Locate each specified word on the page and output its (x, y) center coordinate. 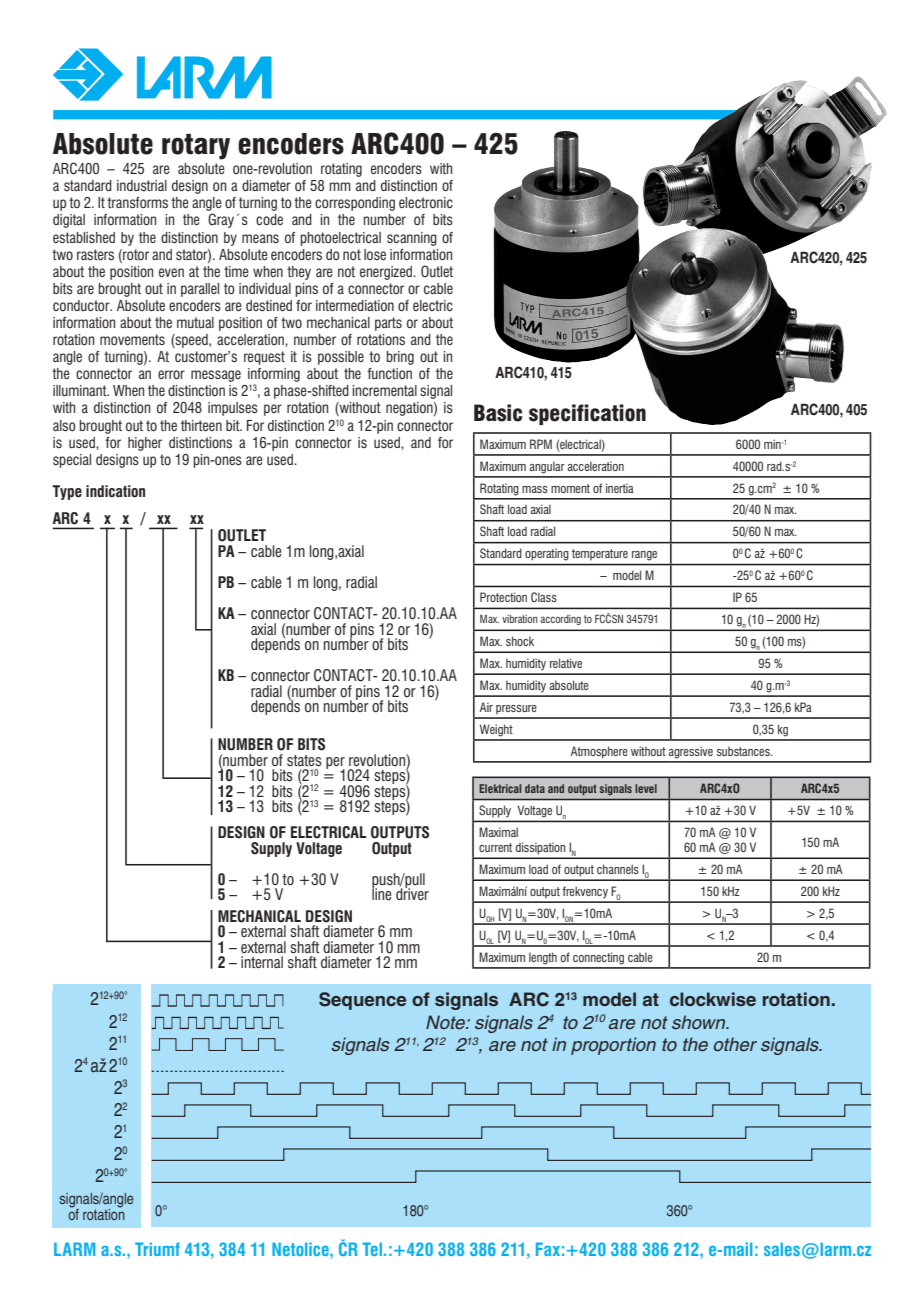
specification (587, 414)
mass (535, 489)
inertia (620, 488)
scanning (412, 239)
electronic (426, 202)
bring (400, 358)
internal (262, 962)
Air (486, 707)
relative (566, 663)
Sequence (362, 1001)
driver (412, 893)
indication (115, 491)
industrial (142, 185)
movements (132, 339)
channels (618, 869)
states (304, 760)
